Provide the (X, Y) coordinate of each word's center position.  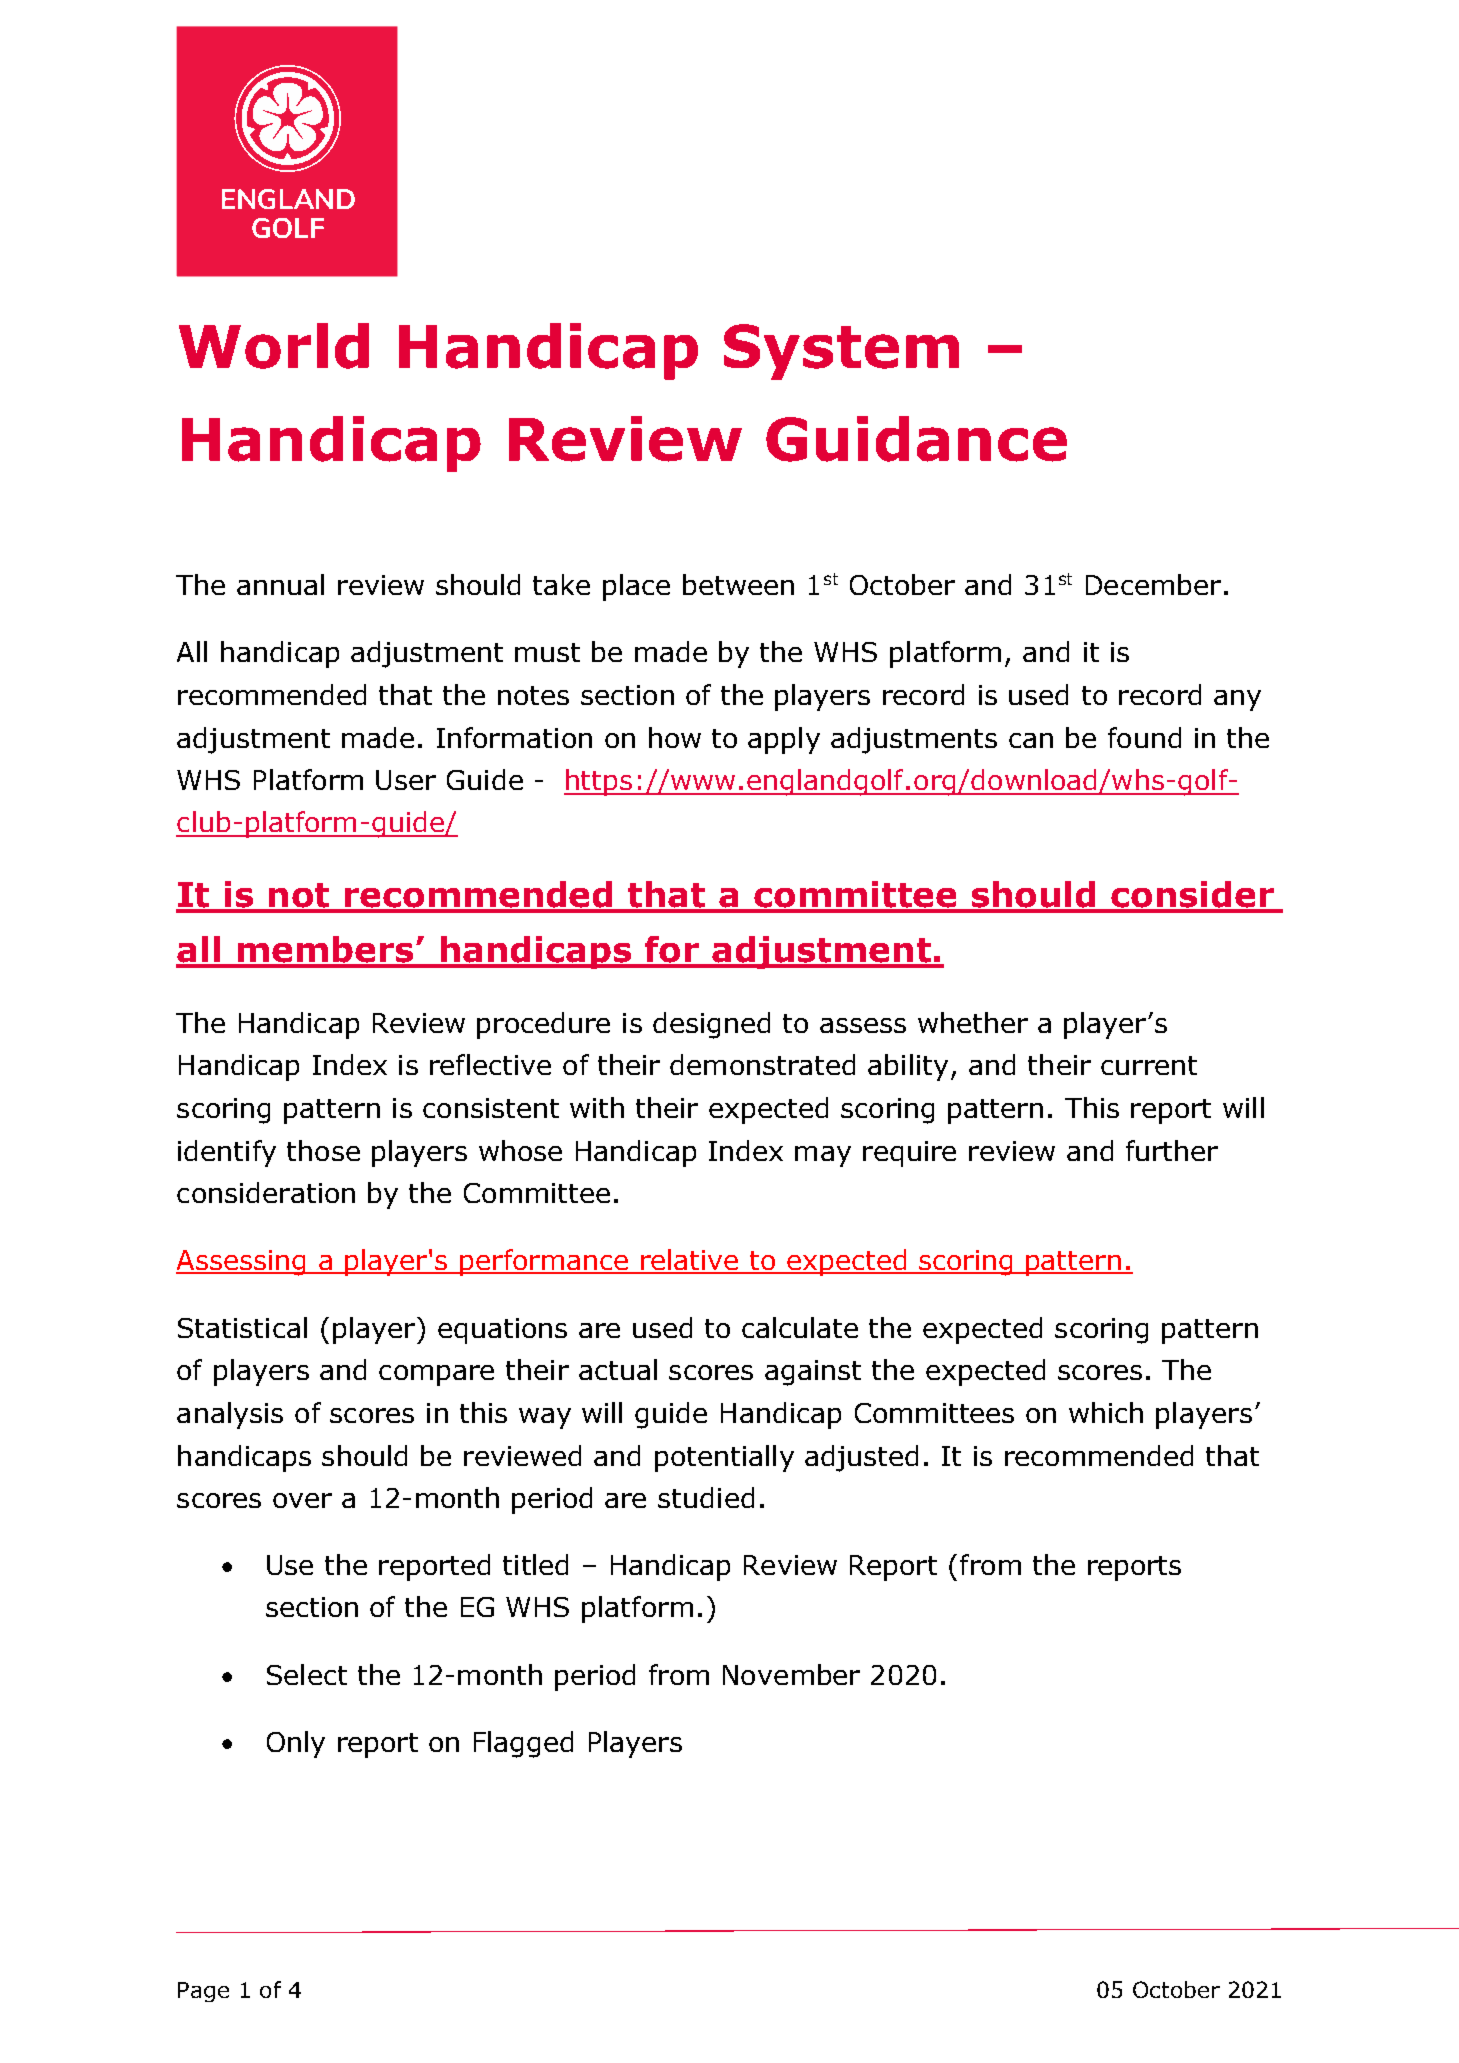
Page (203, 1992)
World (274, 346)
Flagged (523, 1744)
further (1172, 1150)
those (323, 1150)
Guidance (916, 439)
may (823, 1156)
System (841, 352)
